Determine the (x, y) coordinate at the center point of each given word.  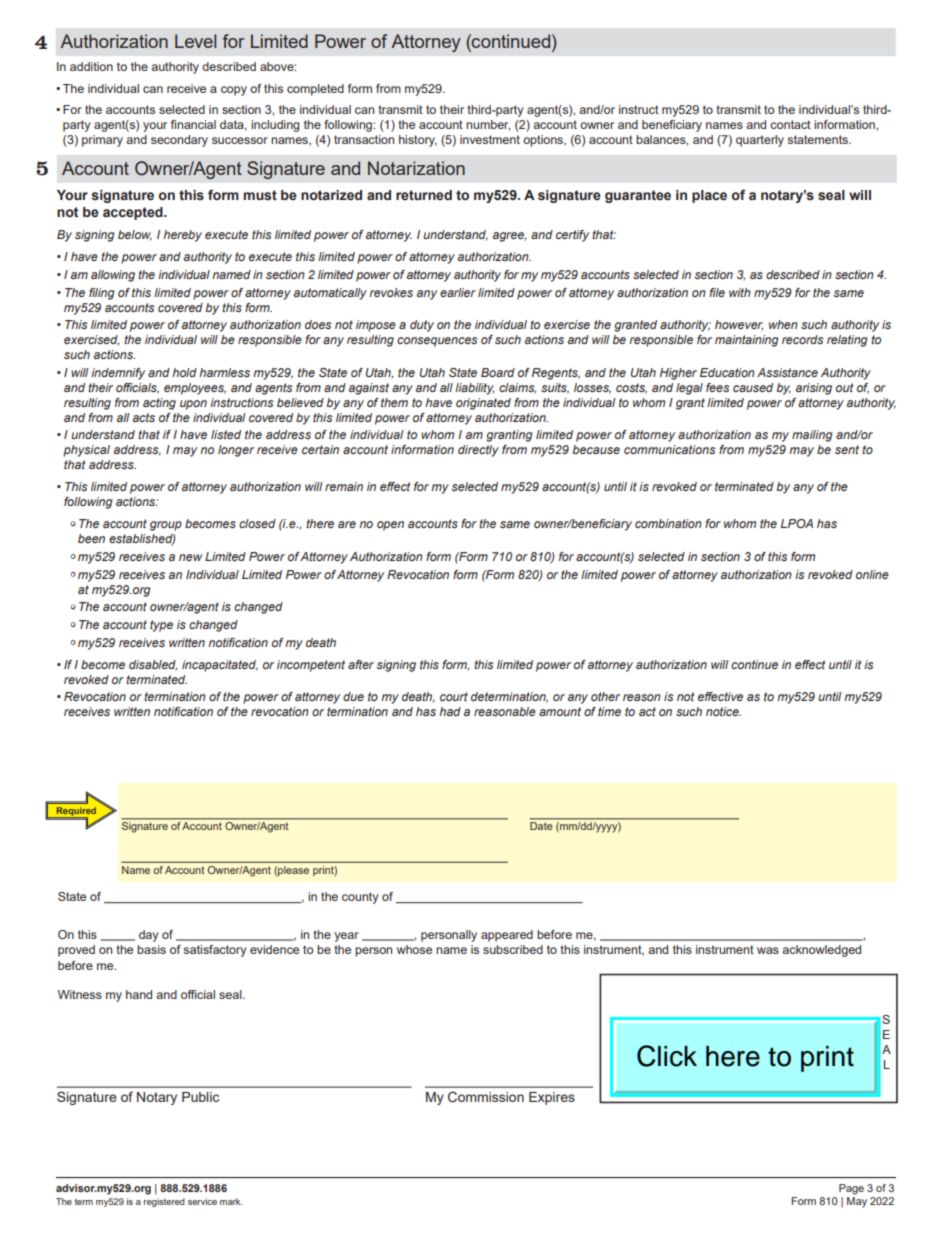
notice (723, 711)
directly (478, 451)
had (450, 711)
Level (195, 41)
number (488, 125)
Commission (486, 1097)
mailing (812, 436)
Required (75, 812)
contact (790, 124)
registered (164, 1202)
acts (144, 417)
